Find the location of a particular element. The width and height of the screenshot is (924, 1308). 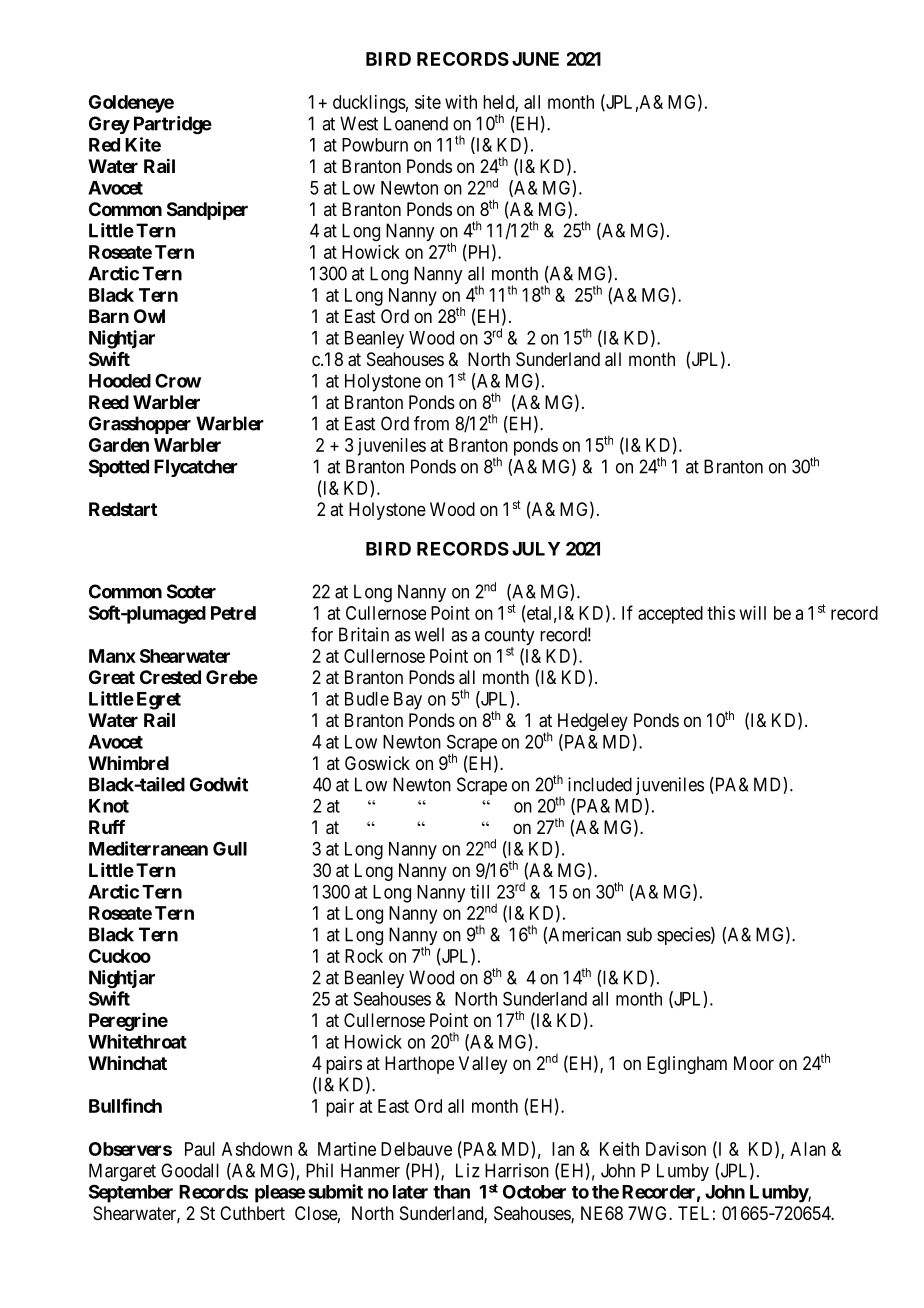

Godwit is located at coordinates (219, 784).
